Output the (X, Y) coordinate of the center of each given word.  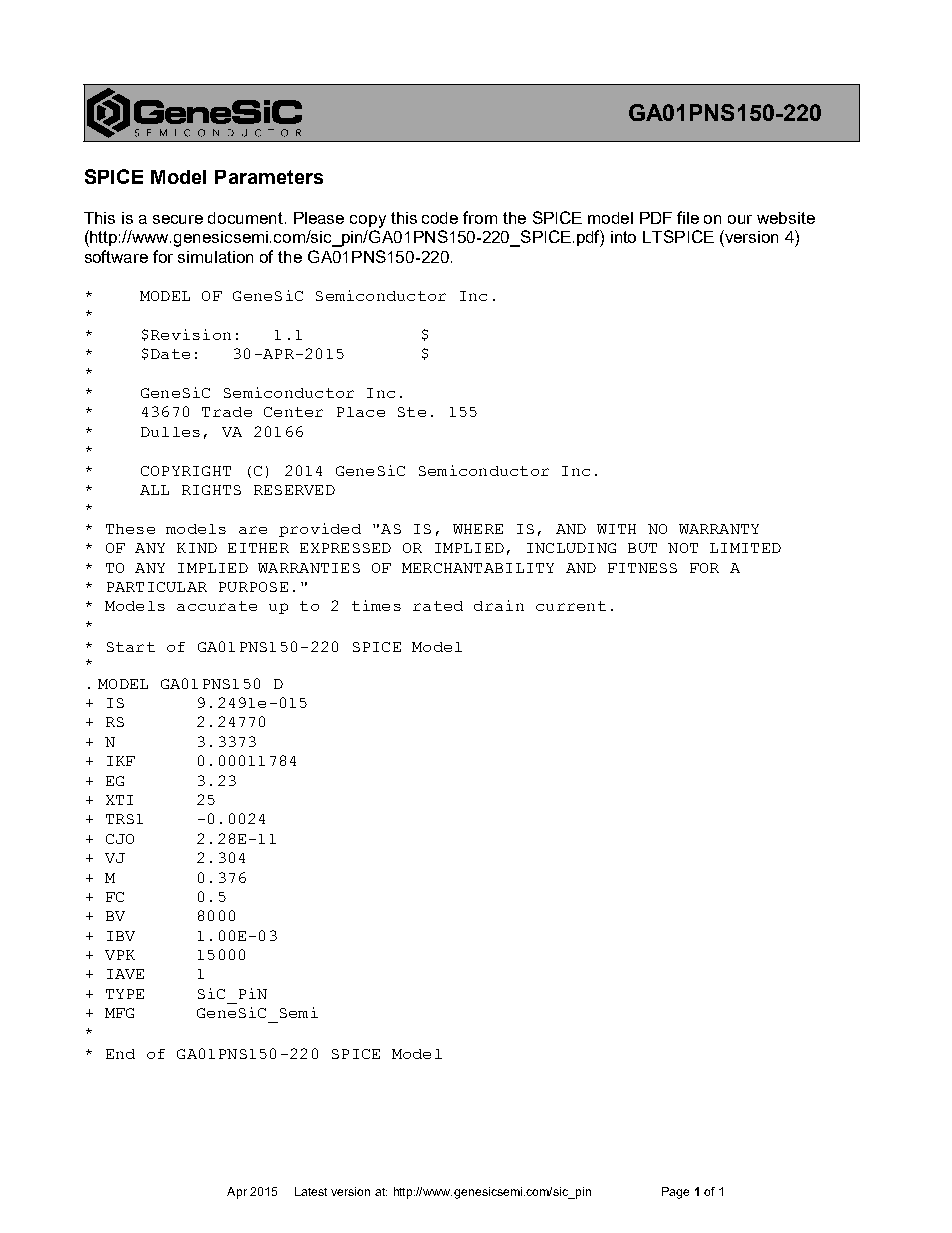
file (688, 217)
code (440, 218)
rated (438, 606)
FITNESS (642, 568)
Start (131, 647)
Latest (311, 1191)
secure (178, 219)
